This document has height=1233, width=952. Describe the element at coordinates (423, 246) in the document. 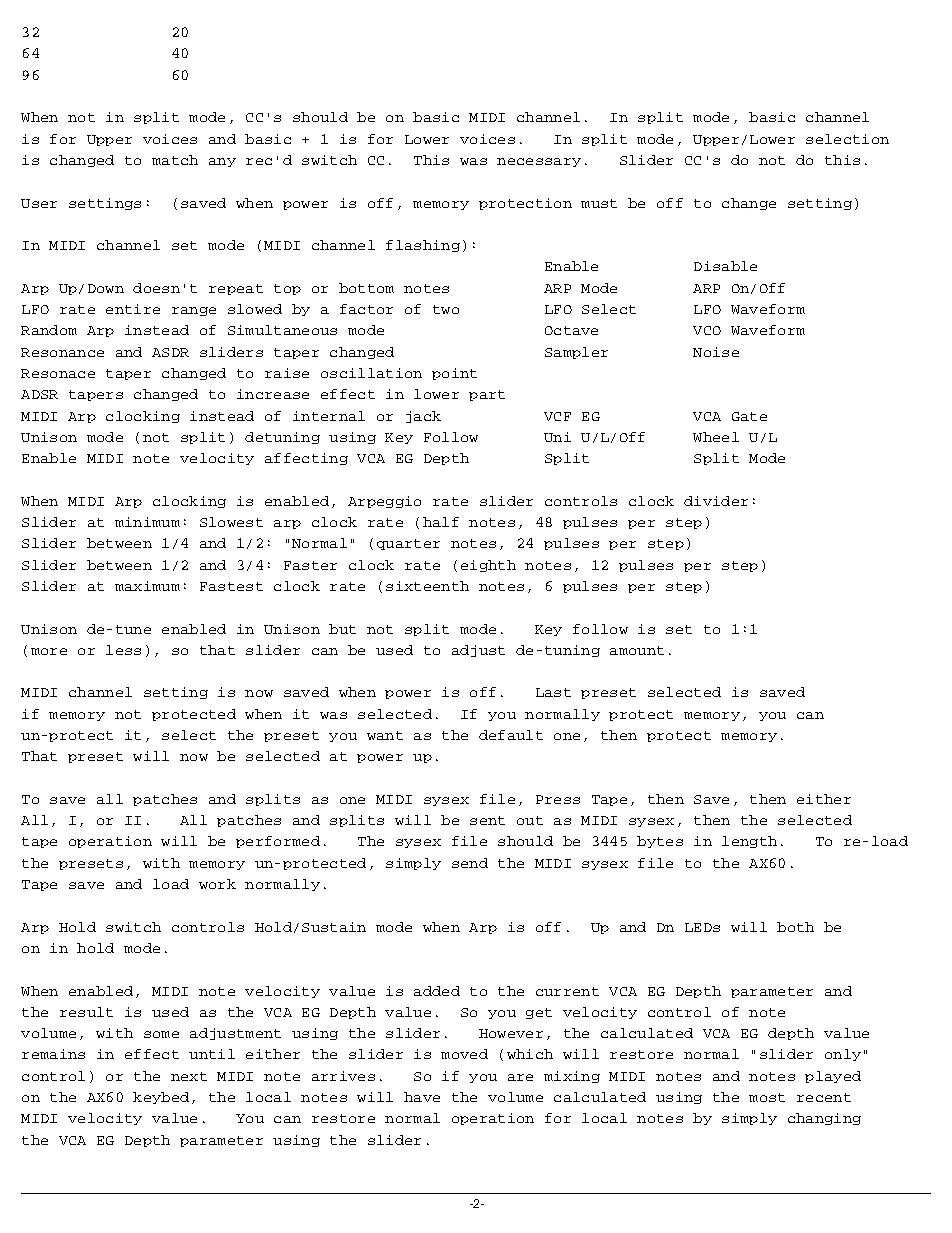

I see `flashing` at that location.
